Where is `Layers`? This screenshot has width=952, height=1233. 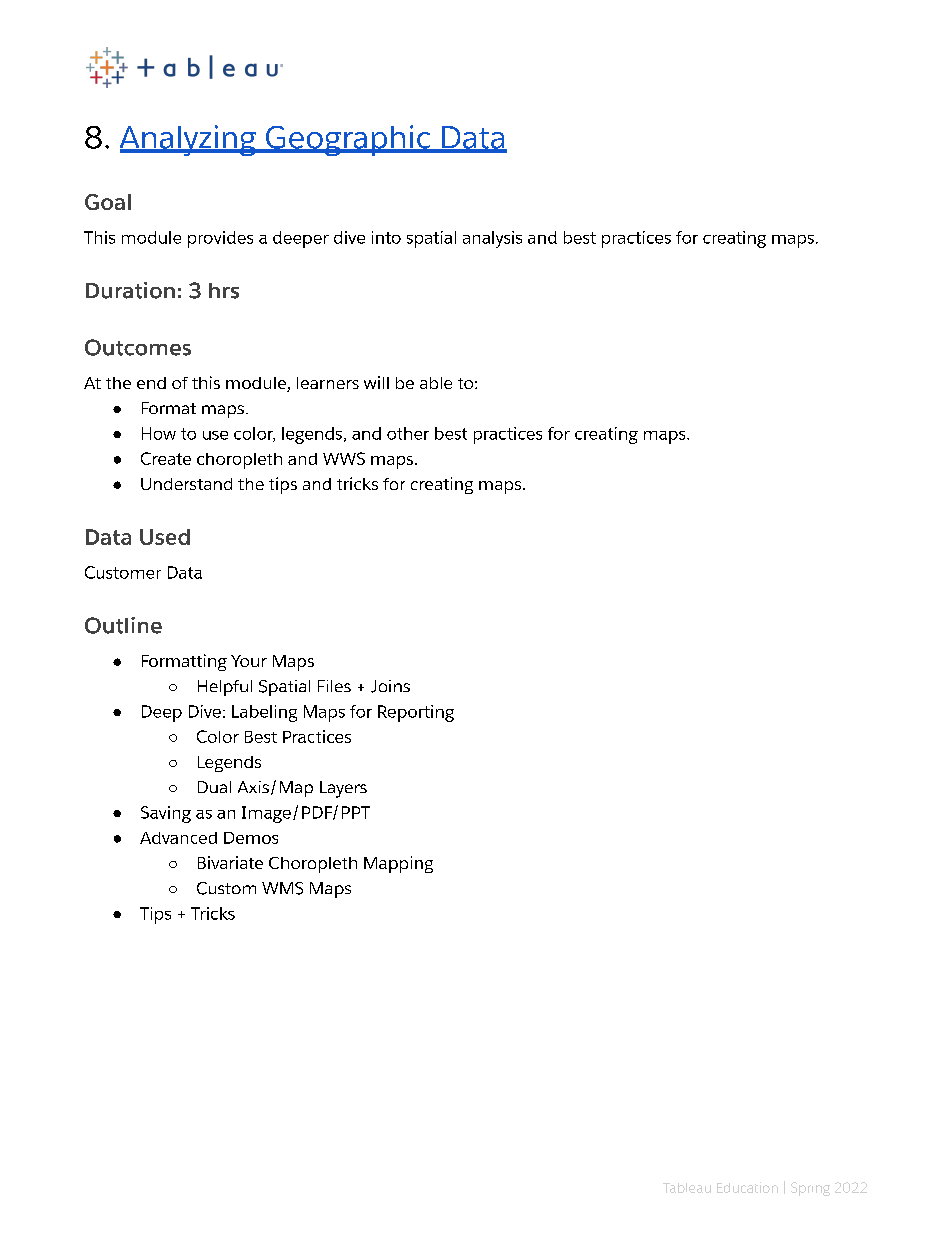 Layers is located at coordinates (343, 789).
